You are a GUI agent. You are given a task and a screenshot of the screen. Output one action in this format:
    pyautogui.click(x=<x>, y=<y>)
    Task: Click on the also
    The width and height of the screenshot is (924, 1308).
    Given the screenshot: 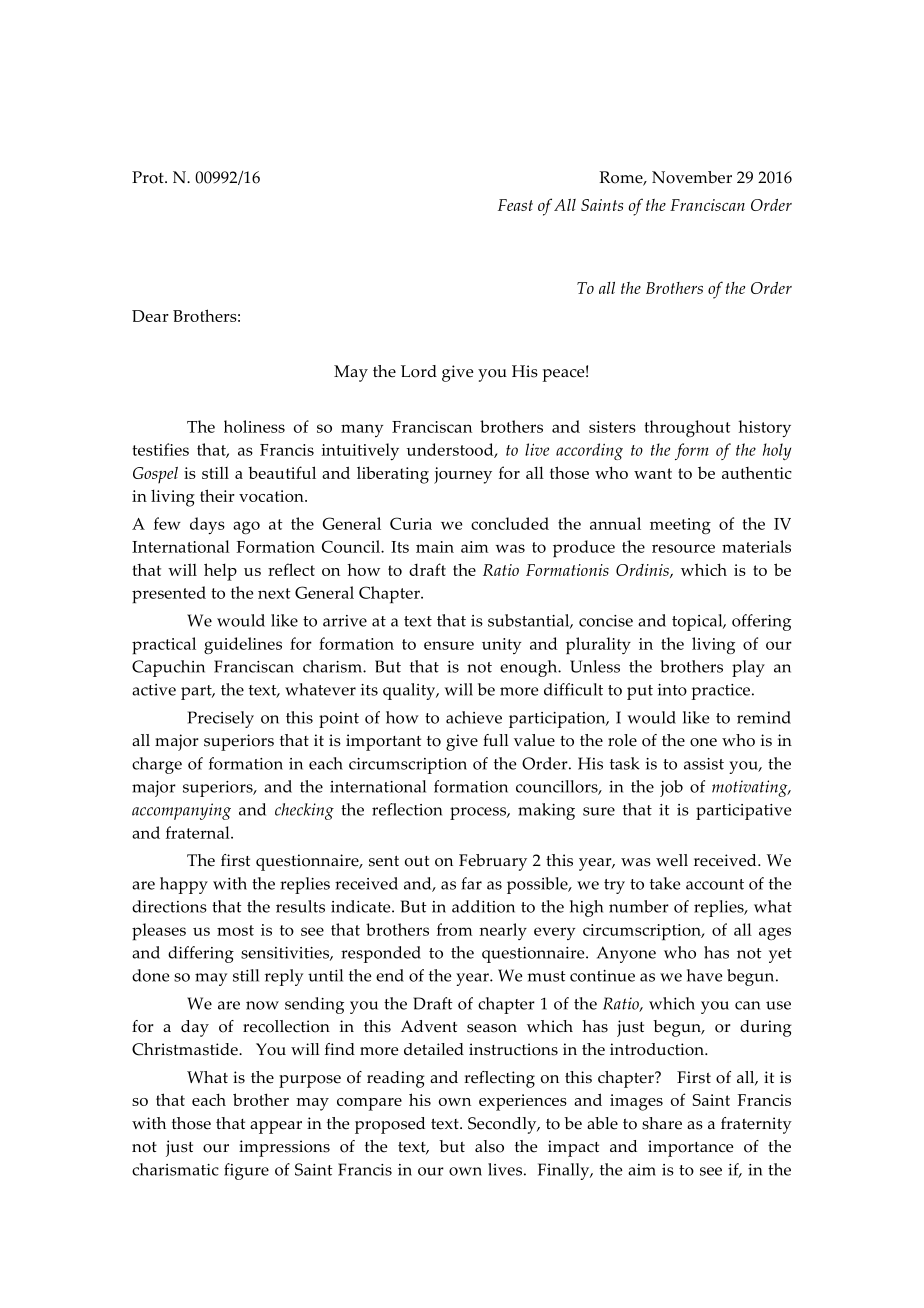 What is the action you would take?
    pyautogui.click(x=489, y=1146)
